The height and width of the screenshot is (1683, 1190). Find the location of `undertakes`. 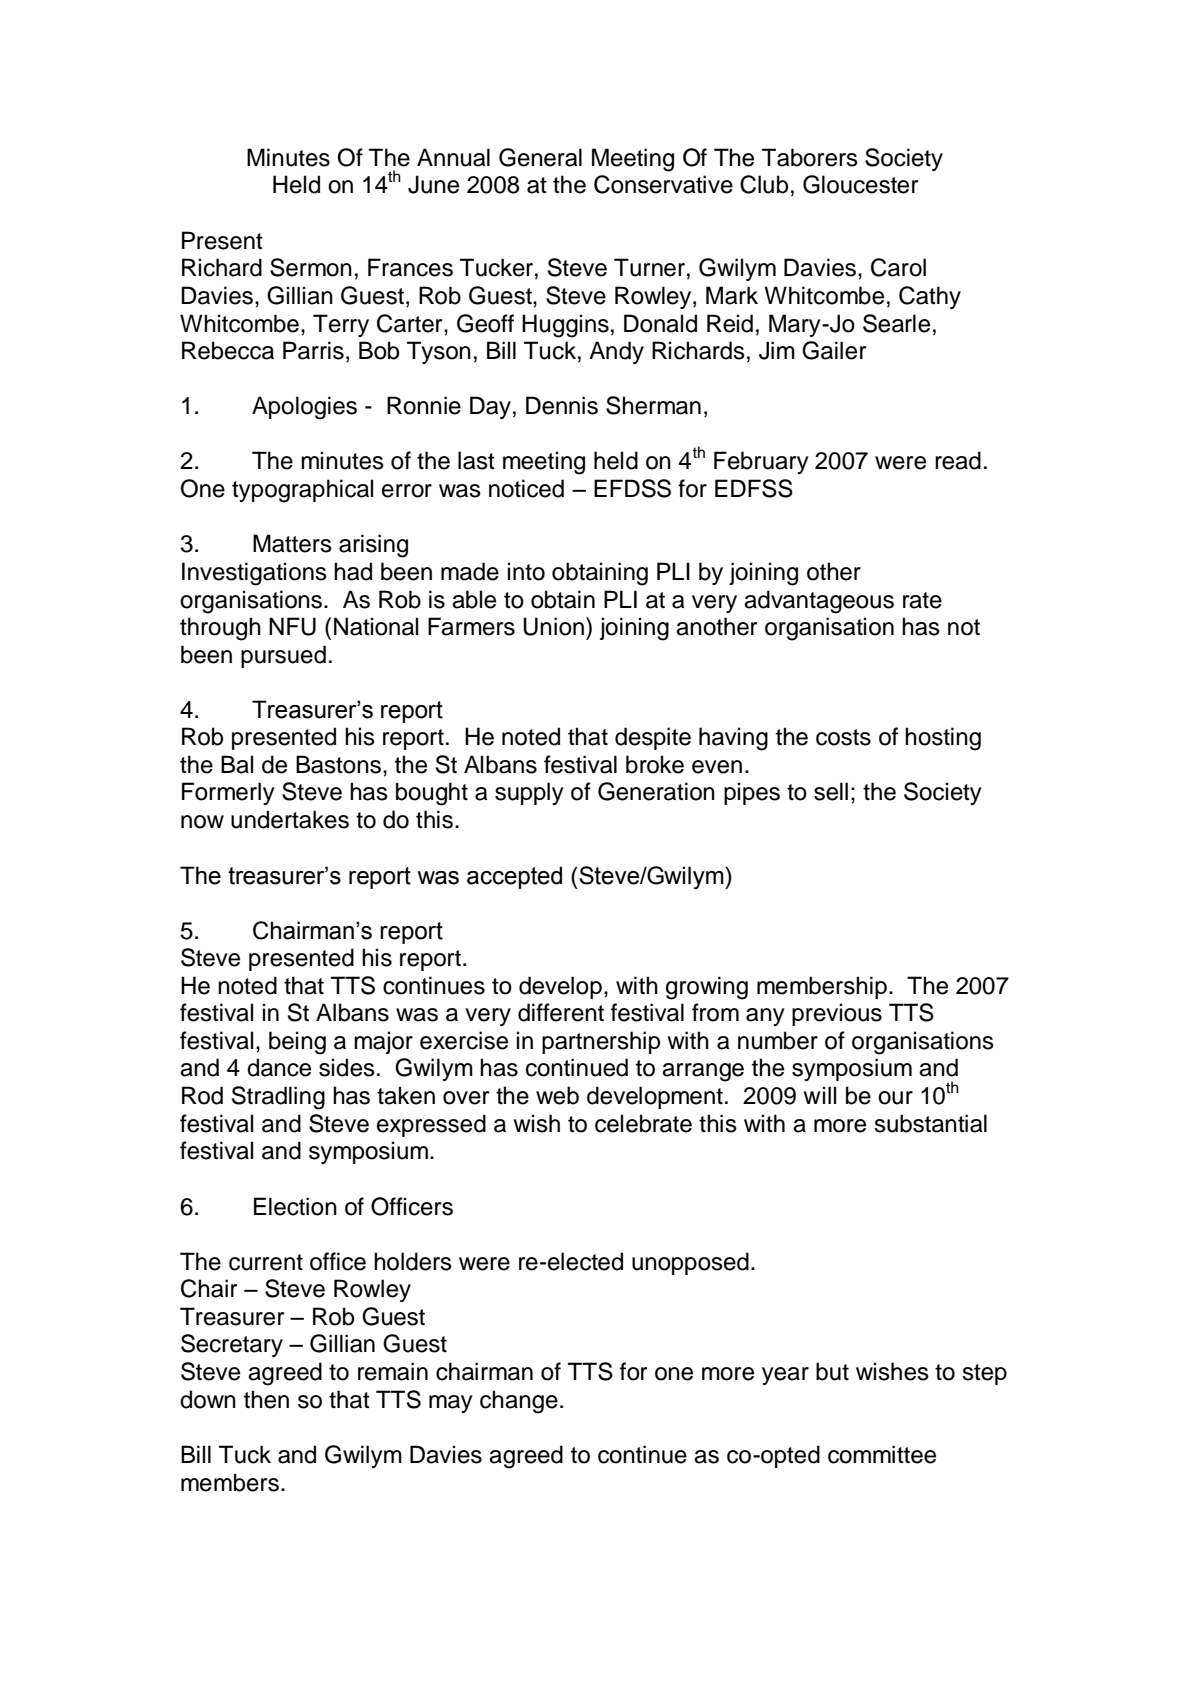

undertakes is located at coordinates (290, 819).
